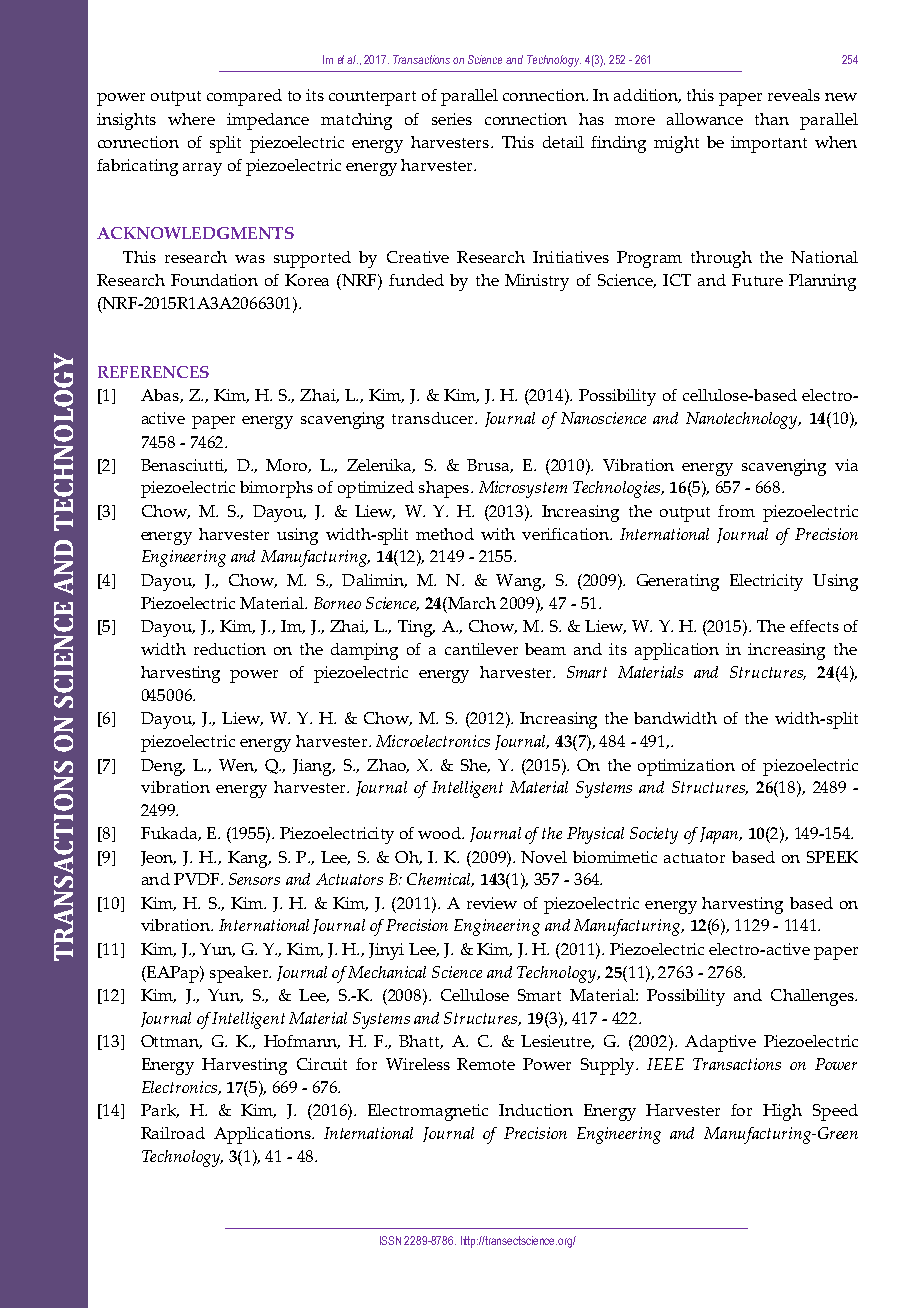 This screenshot has width=924, height=1308. Describe the element at coordinates (452, 119) in the screenshot. I see `series` at that location.
